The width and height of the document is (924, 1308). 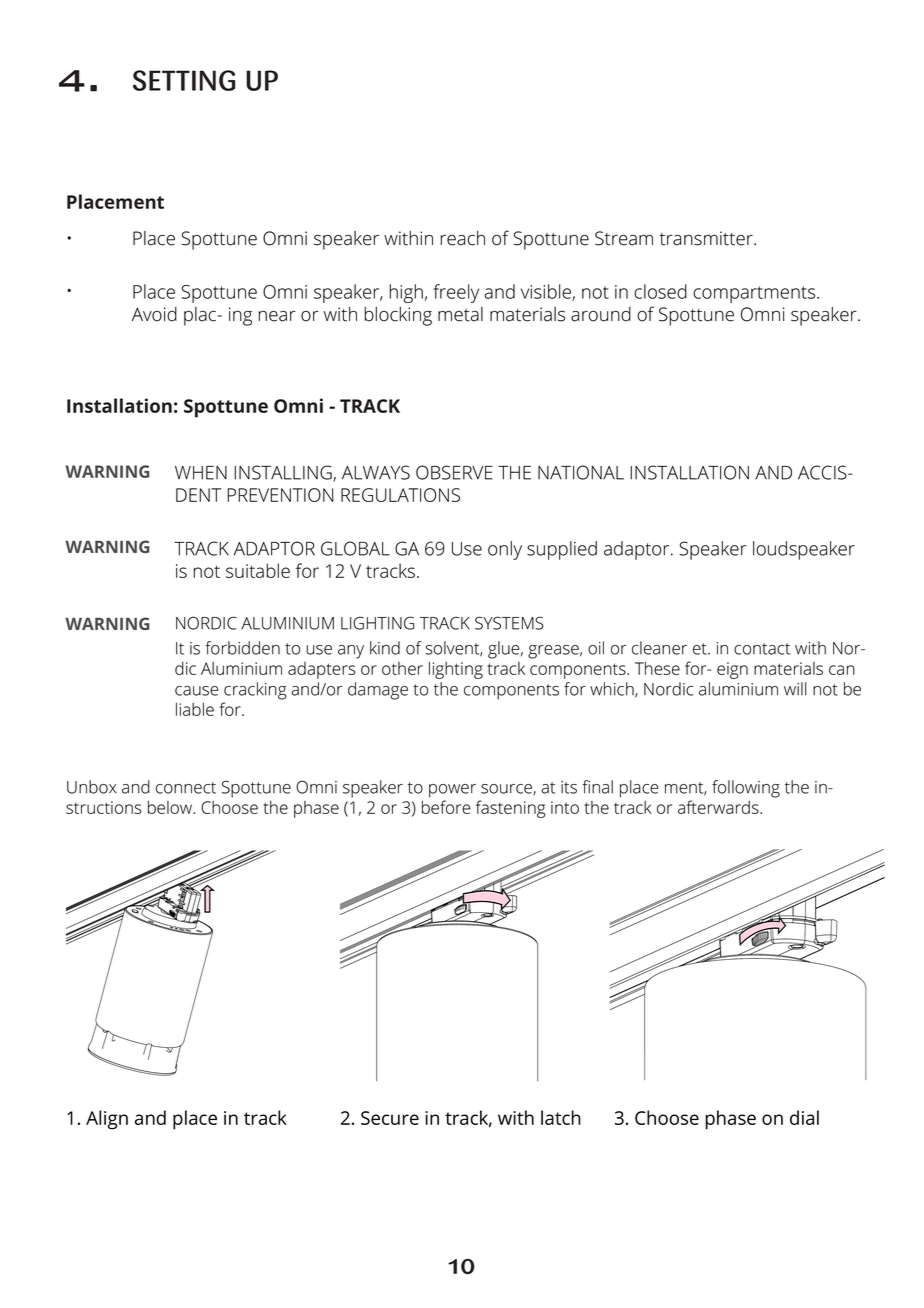 I want to click on metal, so click(x=460, y=314).
